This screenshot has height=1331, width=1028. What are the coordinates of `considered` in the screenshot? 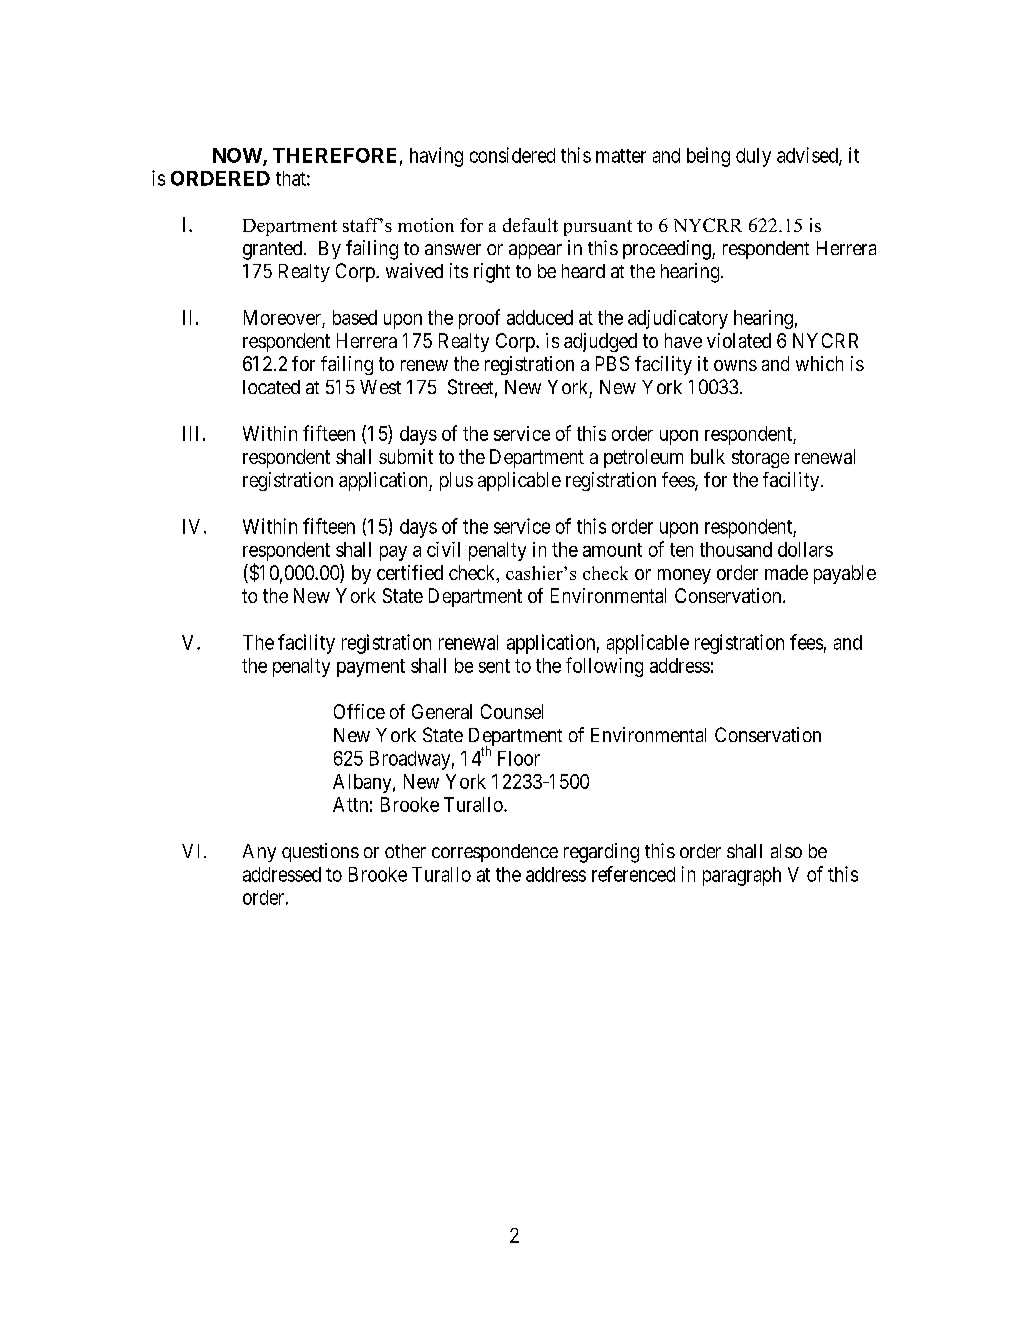 It's located at (512, 155).
